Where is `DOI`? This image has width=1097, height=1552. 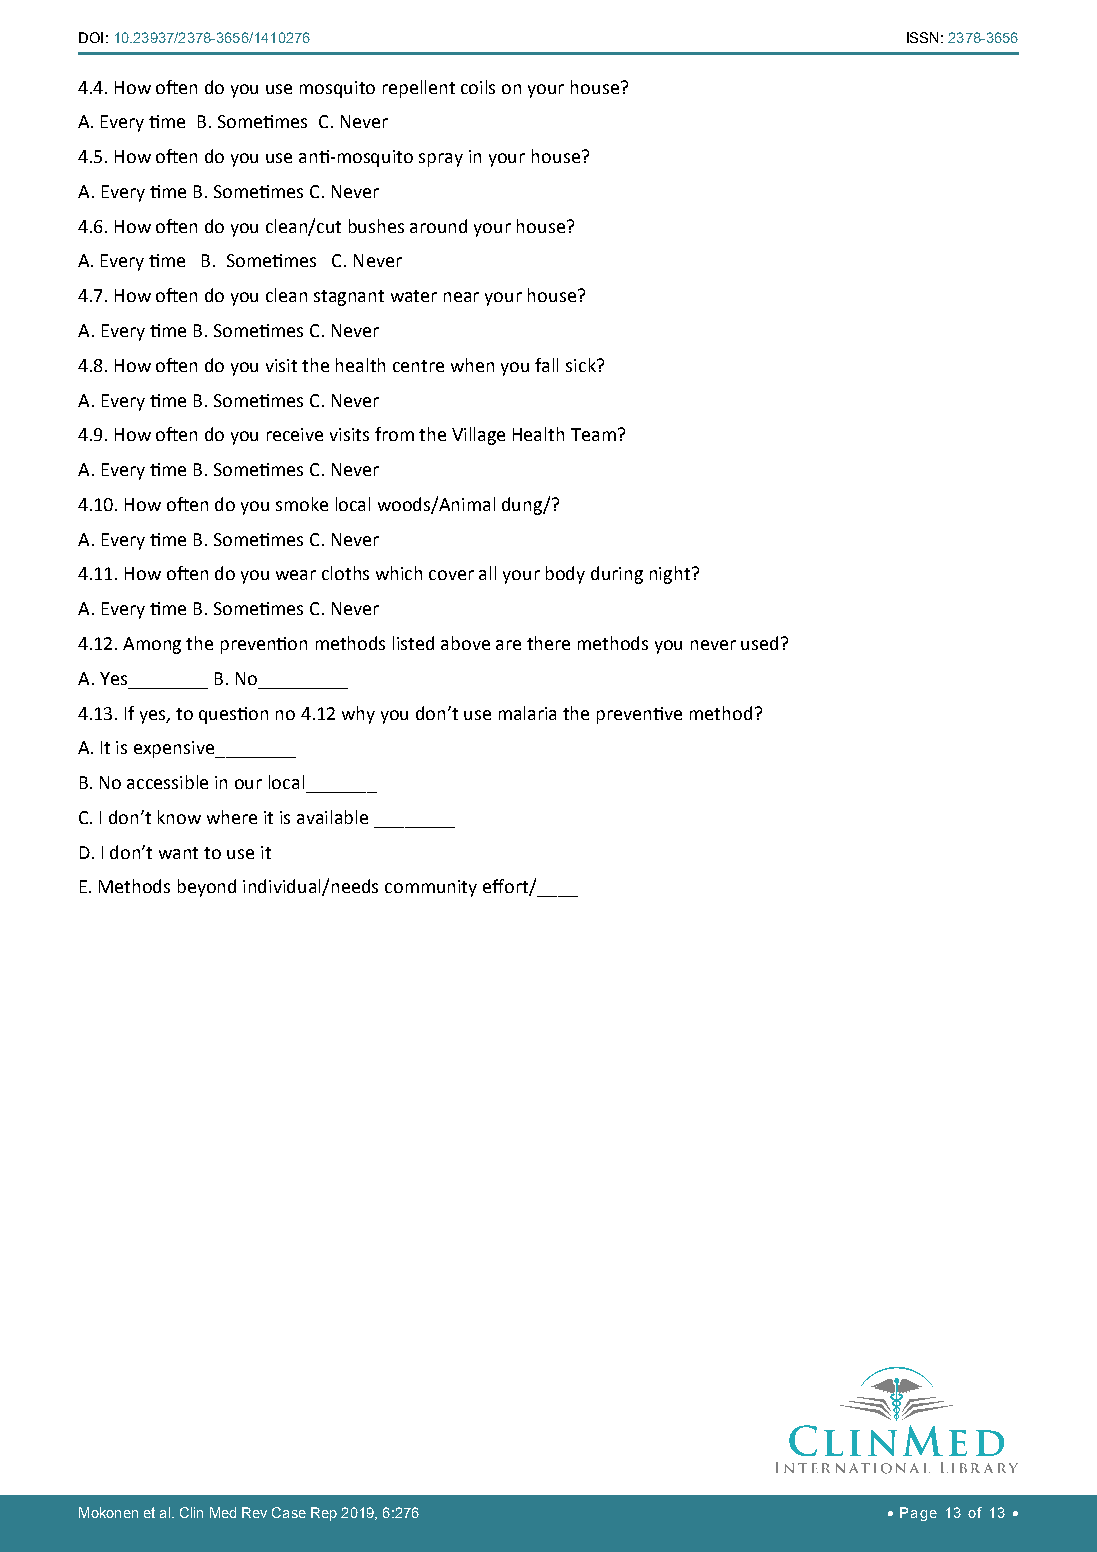
DOI is located at coordinates (91, 37).
